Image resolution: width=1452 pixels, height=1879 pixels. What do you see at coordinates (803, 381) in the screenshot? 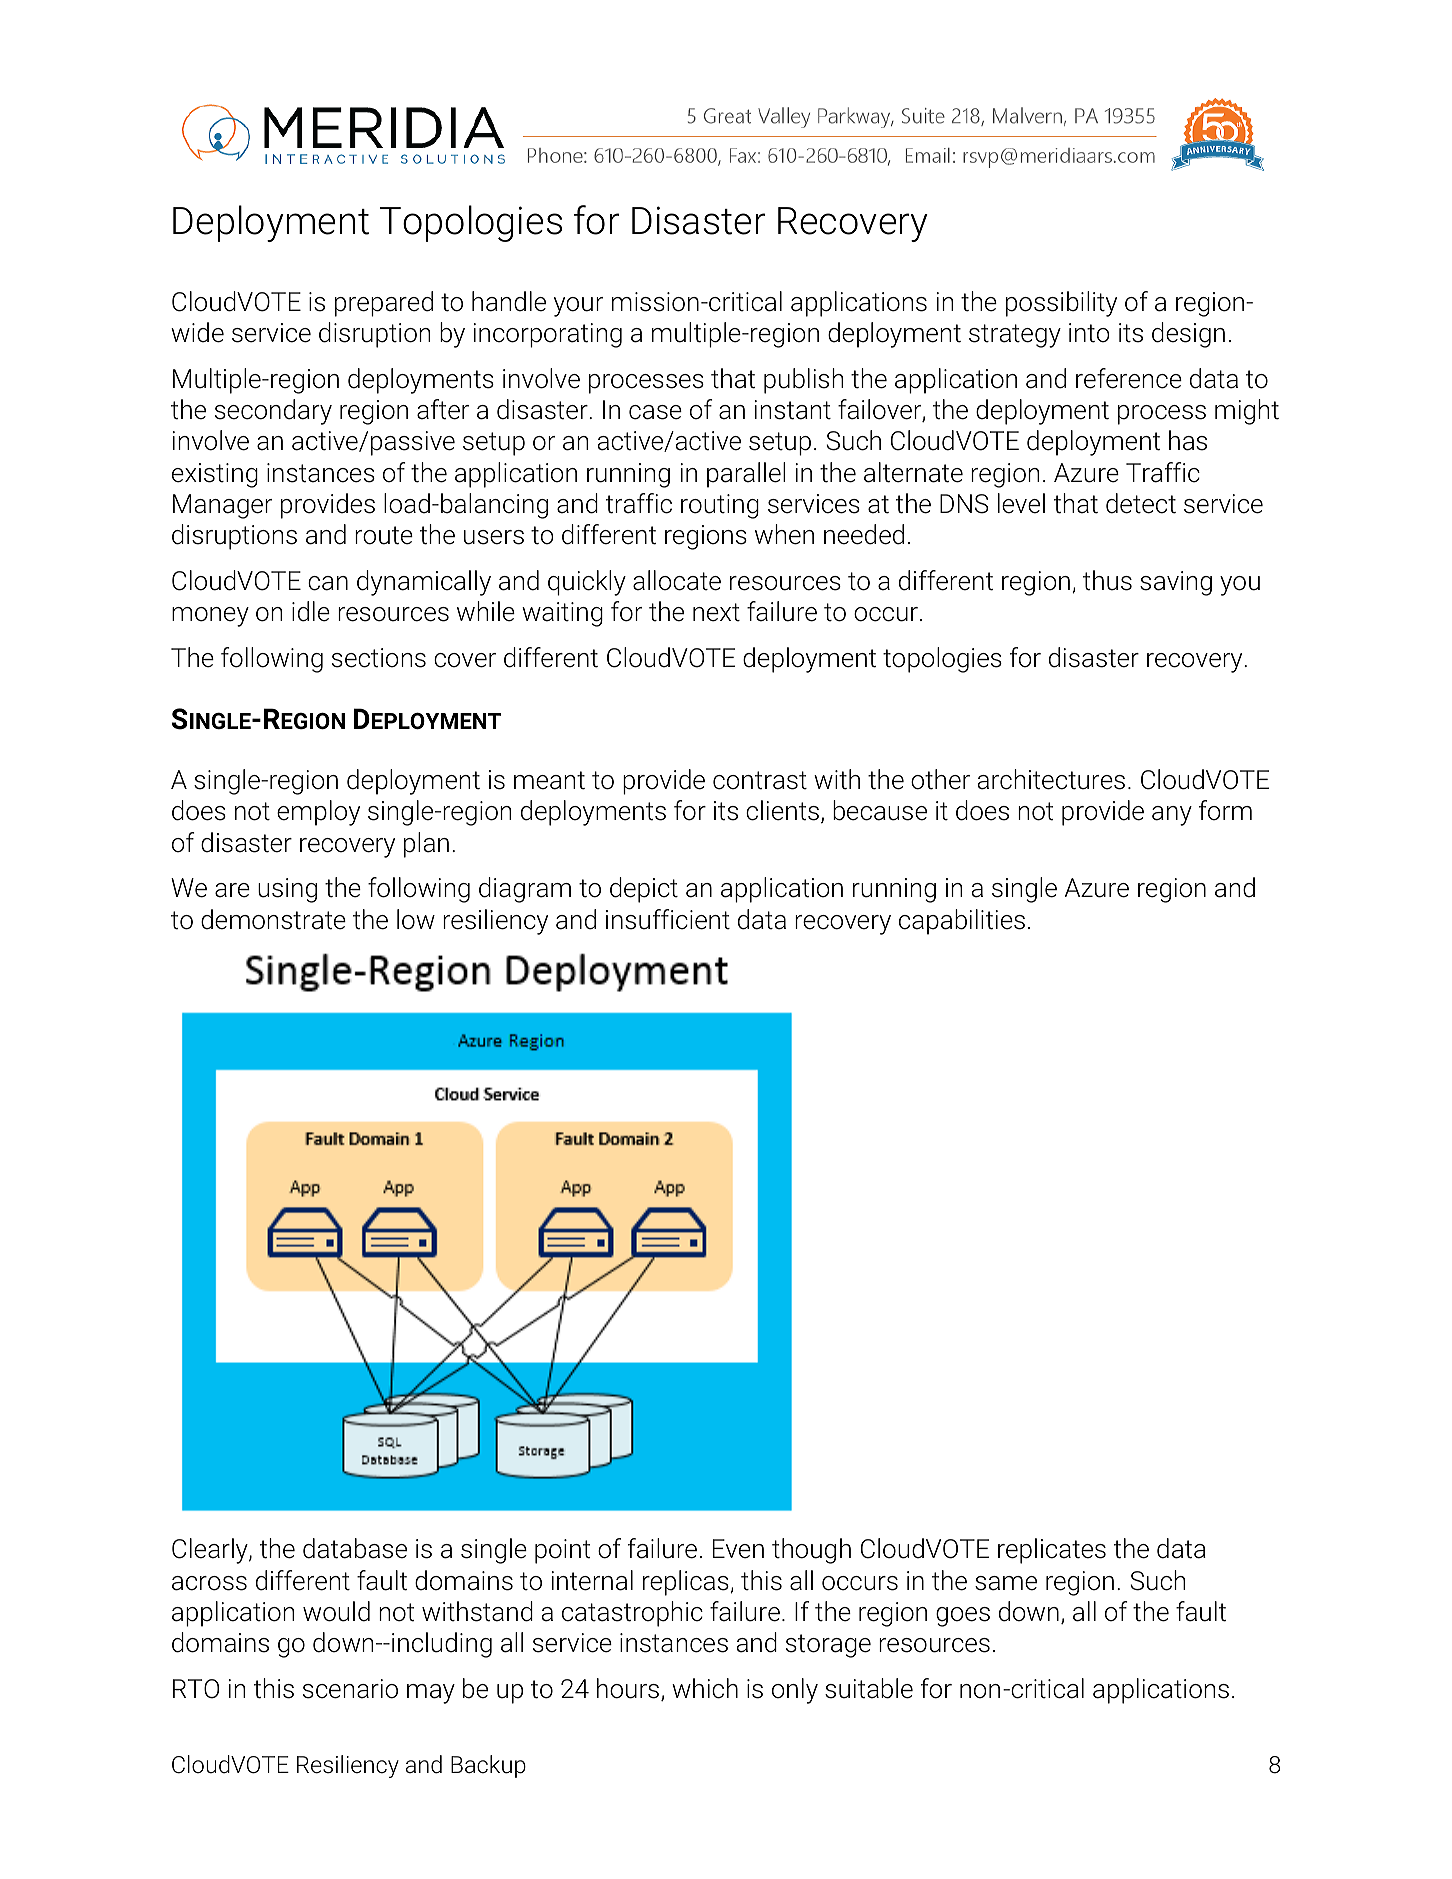
I see `publish` at bounding box center [803, 381].
